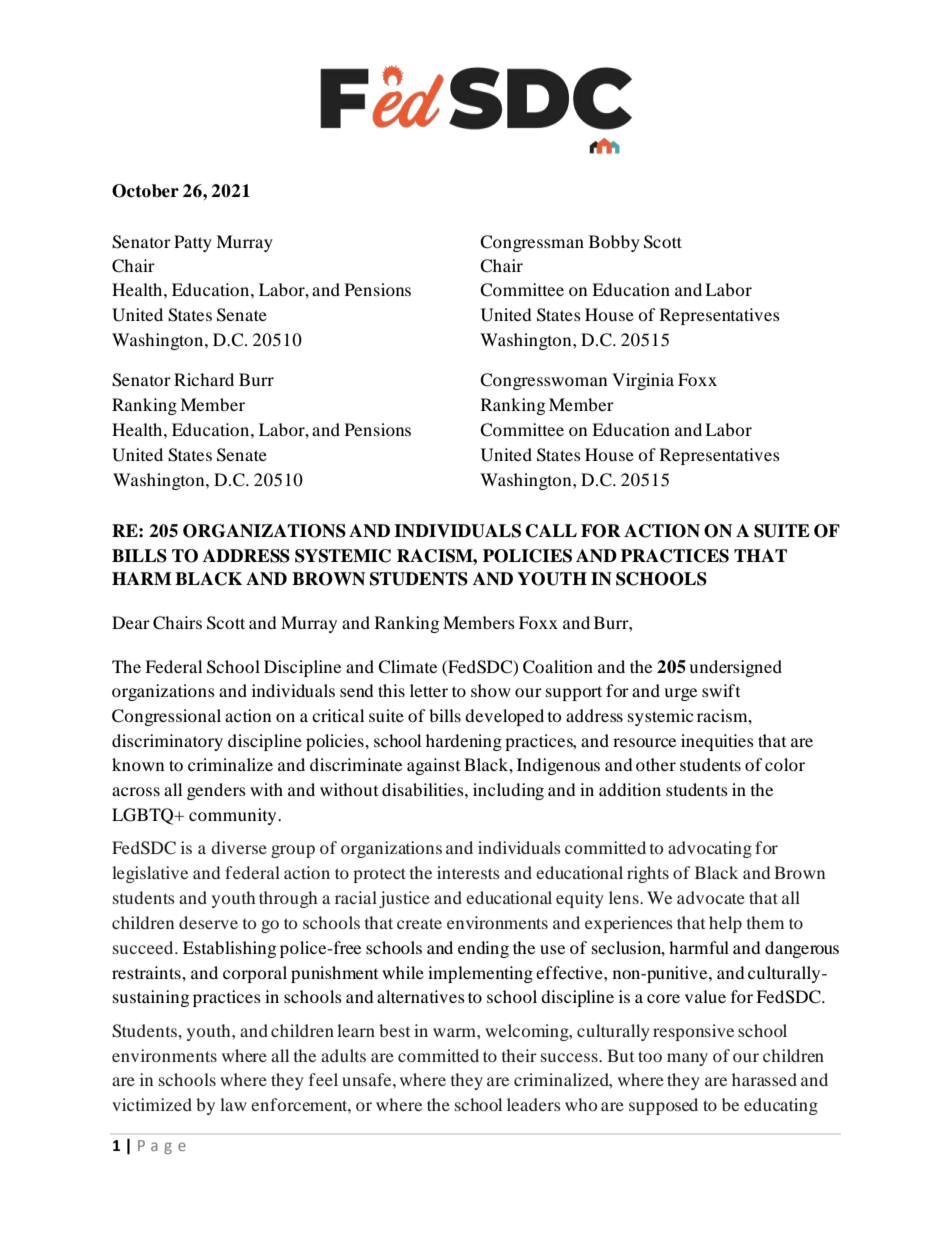 This image has width=952, height=1233. I want to click on undersigned, so click(735, 668).
